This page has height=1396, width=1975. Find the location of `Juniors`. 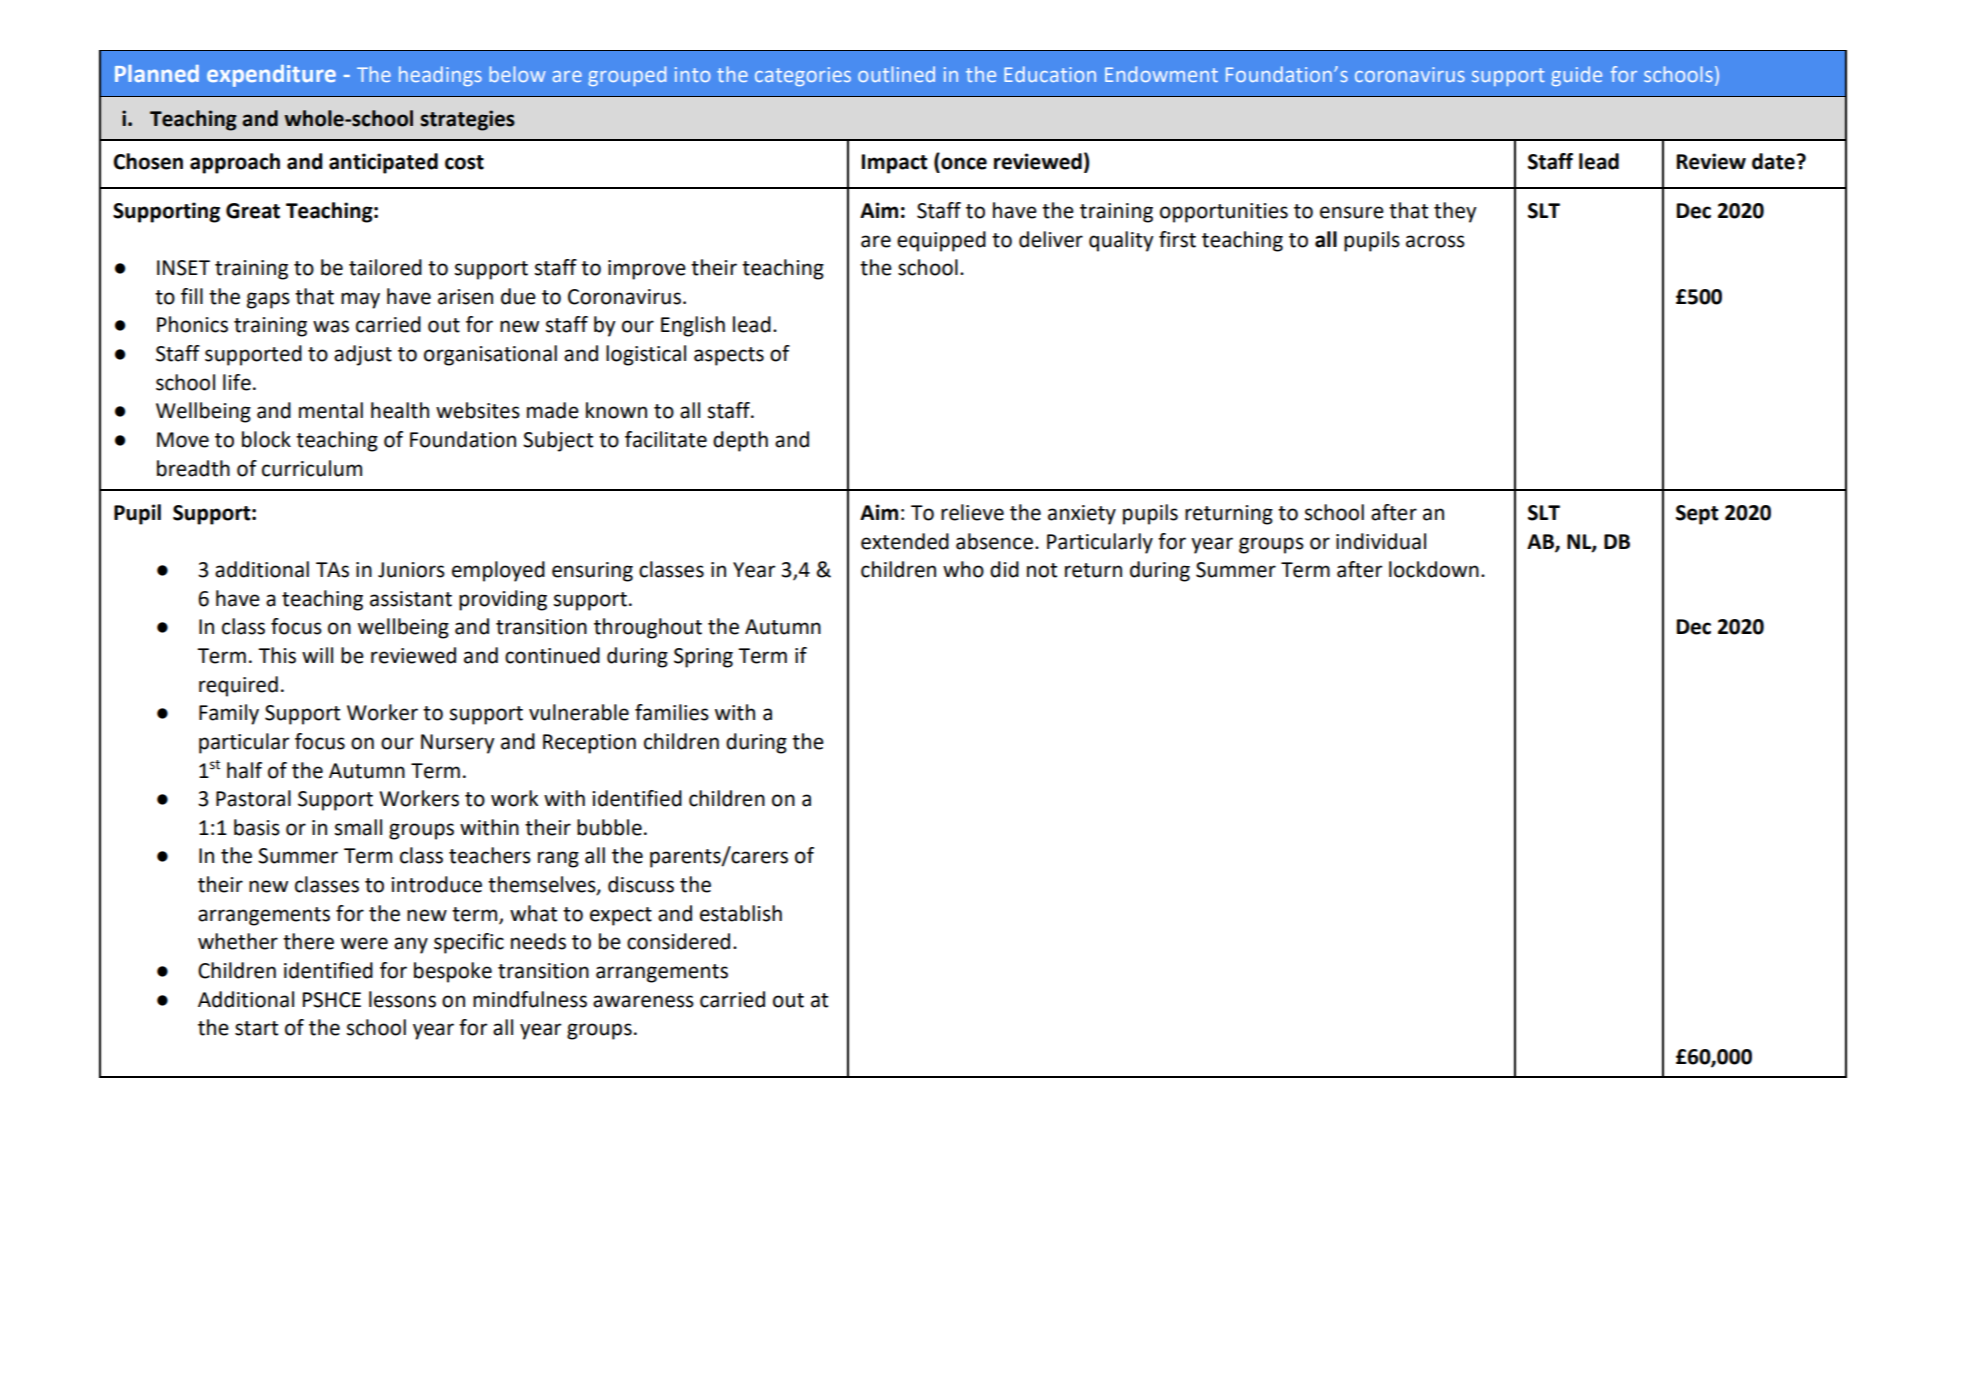

Juniors is located at coordinates (411, 570).
